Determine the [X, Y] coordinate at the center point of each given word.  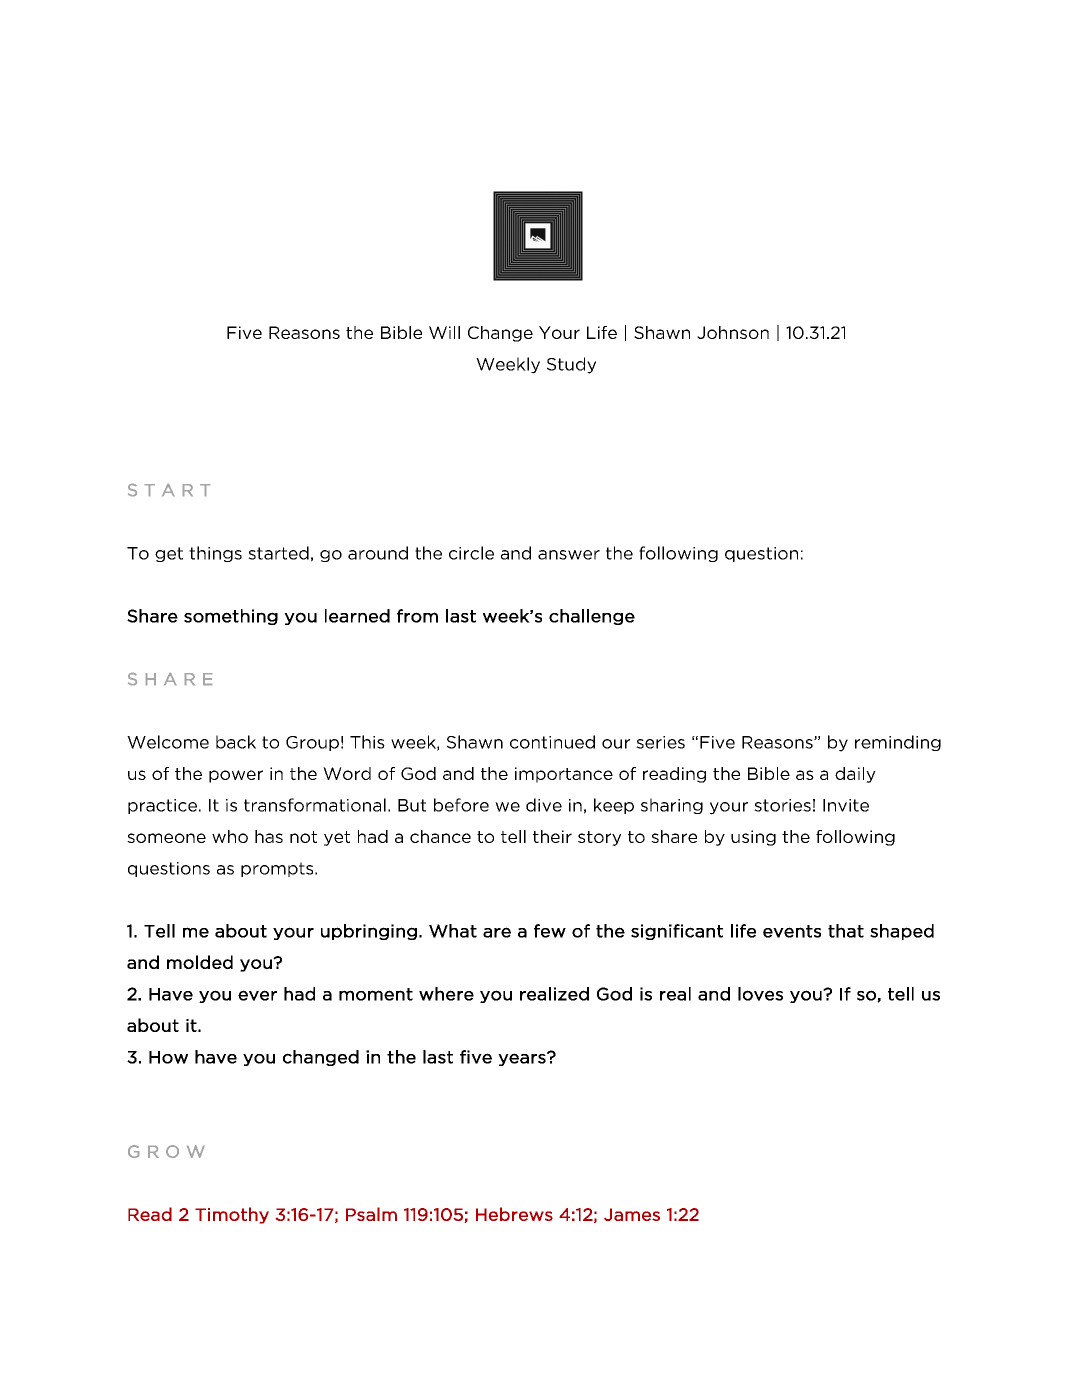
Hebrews [514, 1214]
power [236, 776]
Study [571, 365]
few [550, 931]
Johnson [733, 332]
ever [257, 995]
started [278, 553]
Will [444, 332]
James [632, 1214]
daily [855, 775]
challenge [592, 617]
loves [760, 994]
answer [569, 555]
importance [564, 775]
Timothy [232, 1215]
